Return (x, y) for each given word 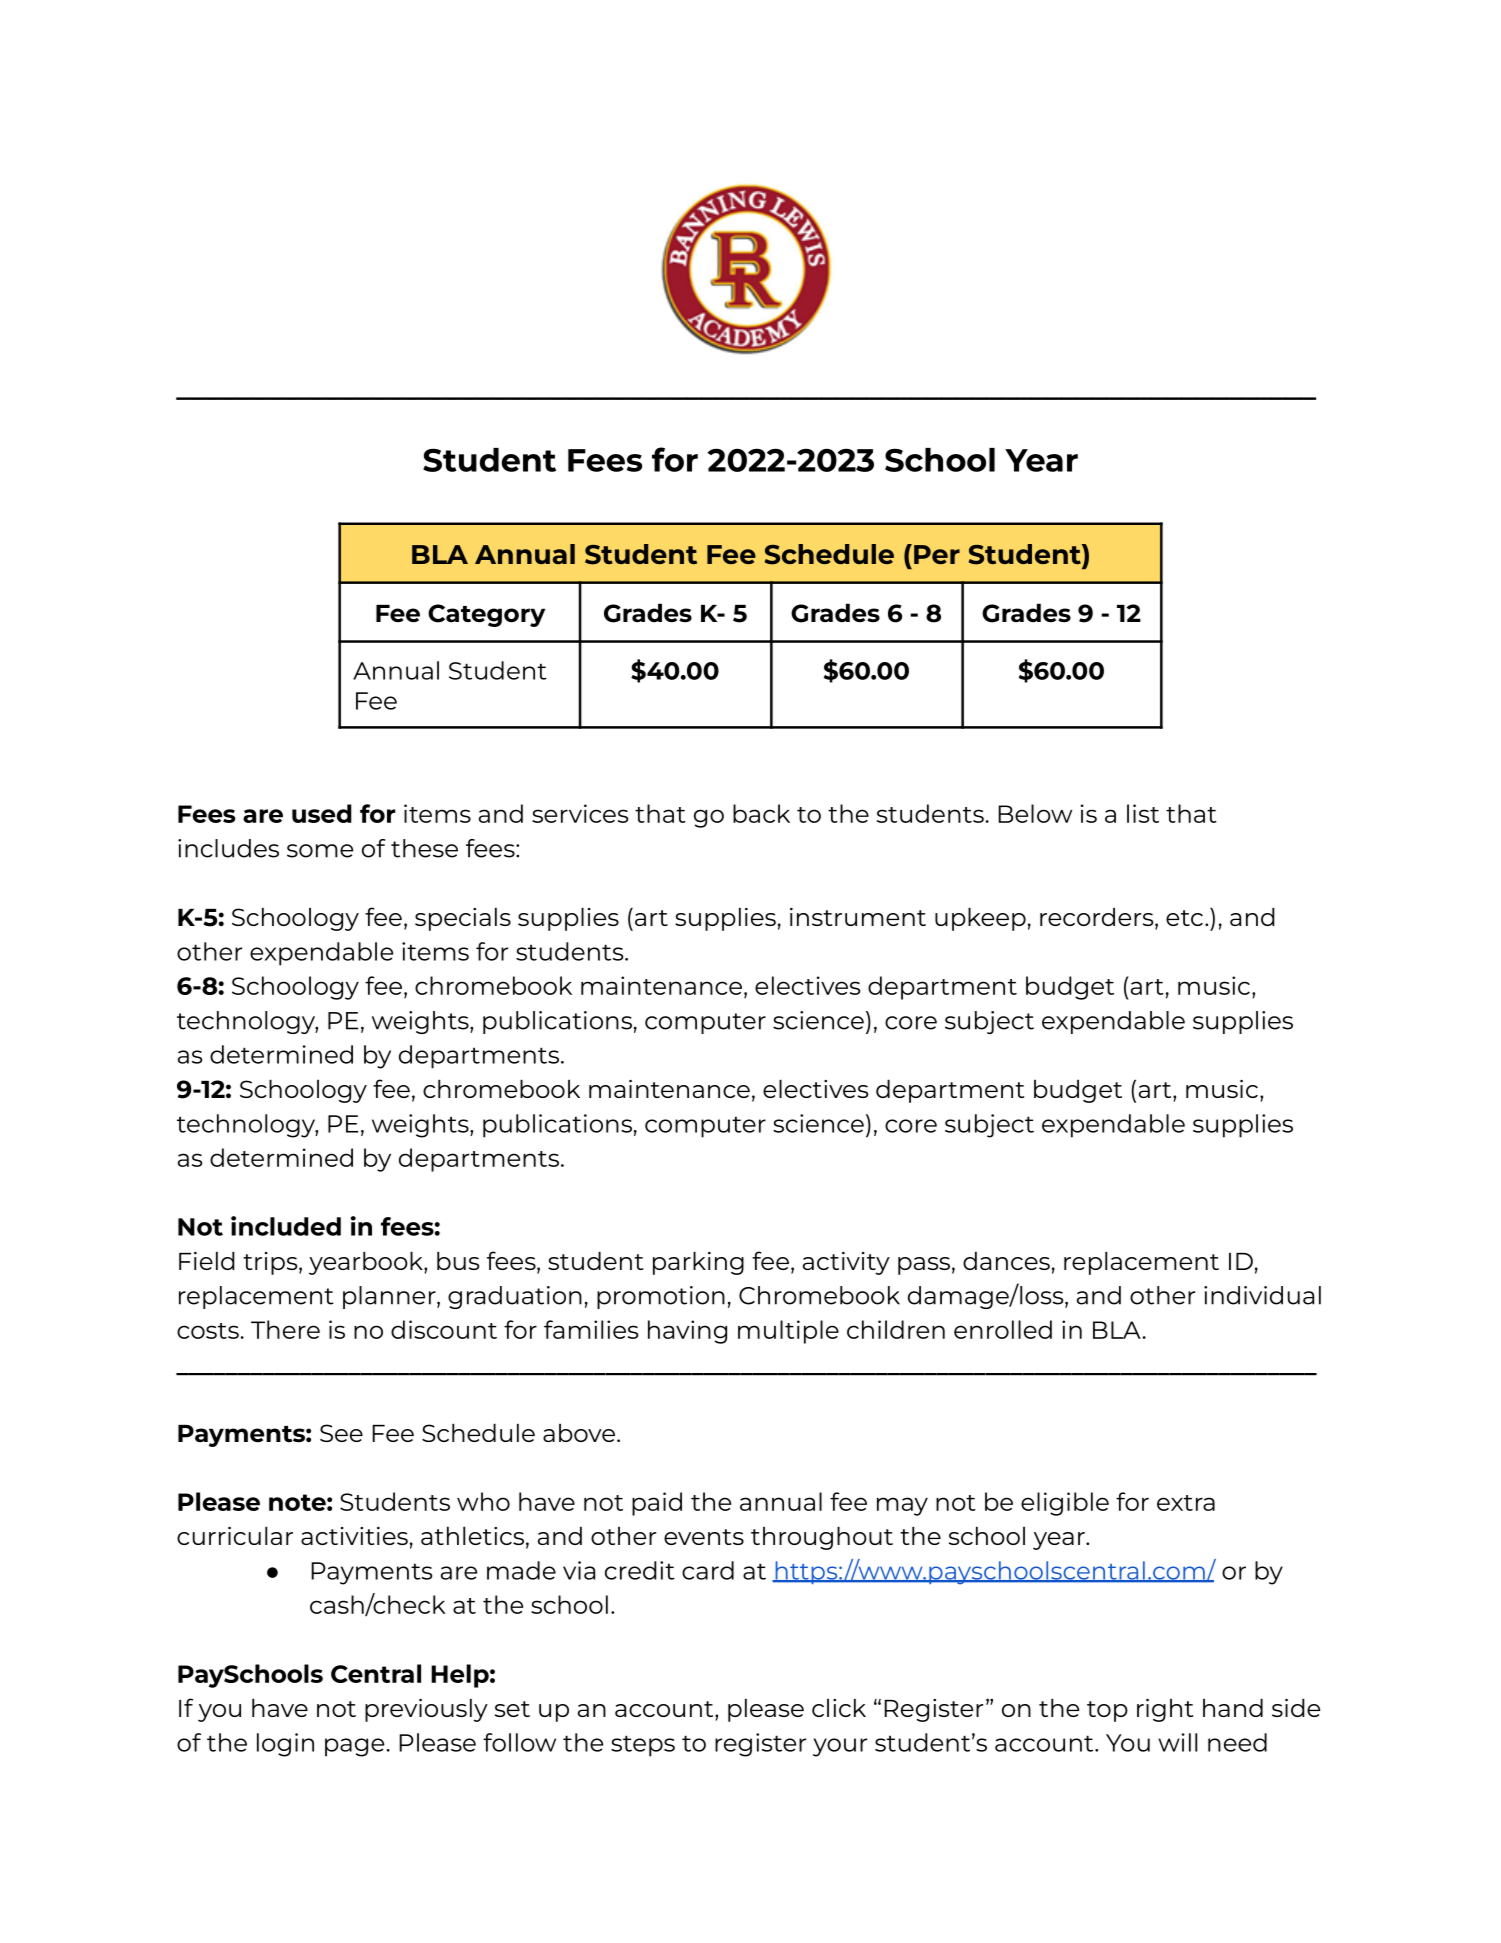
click (839, 1707)
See (341, 1433)
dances (1006, 1260)
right (1165, 1710)
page (354, 1747)
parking (698, 1263)
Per (937, 554)
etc (1184, 918)
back (761, 813)
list (1143, 813)
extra (1186, 1503)
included (286, 1226)
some (320, 851)
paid (657, 1504)
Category (486, 615)
